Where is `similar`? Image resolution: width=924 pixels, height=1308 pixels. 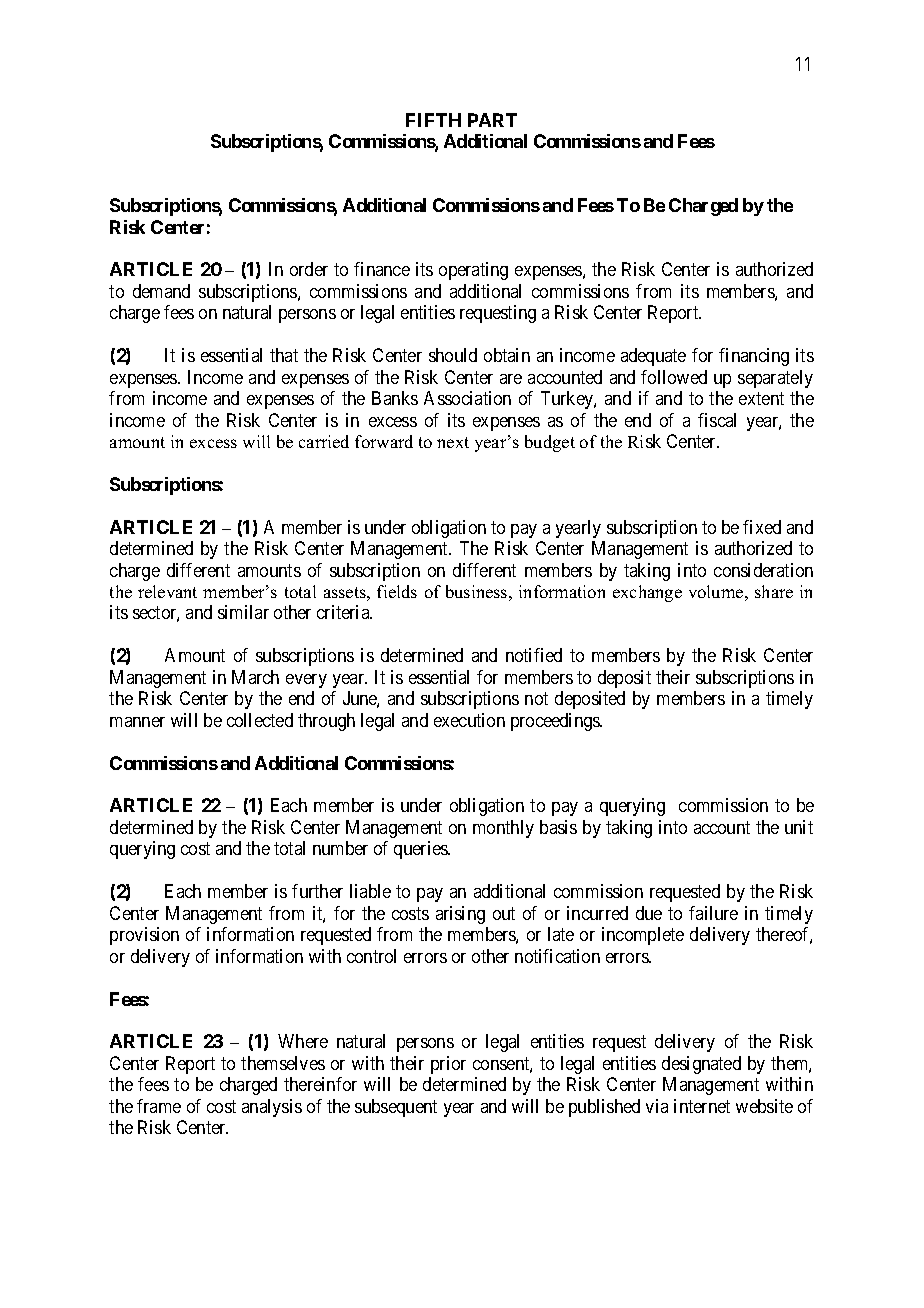
similar is located at coordinates (243, 612).
